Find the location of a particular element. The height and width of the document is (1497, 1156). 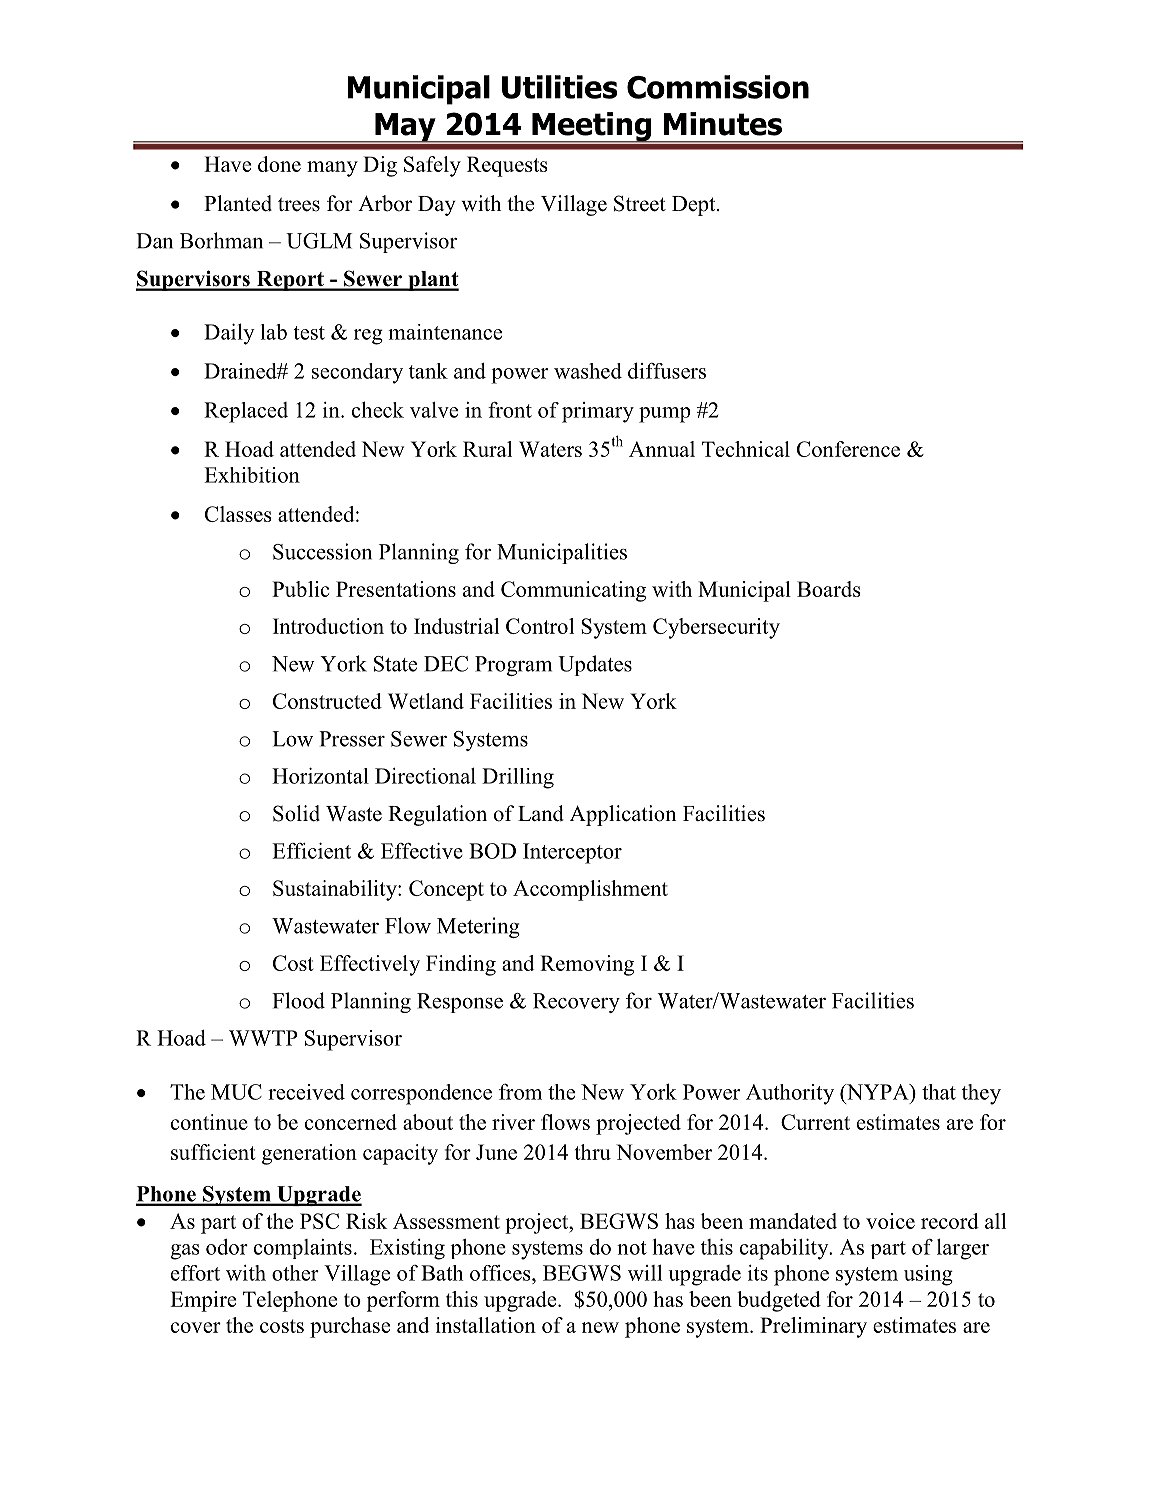

Flood is located at coordinates (298, 1000).
